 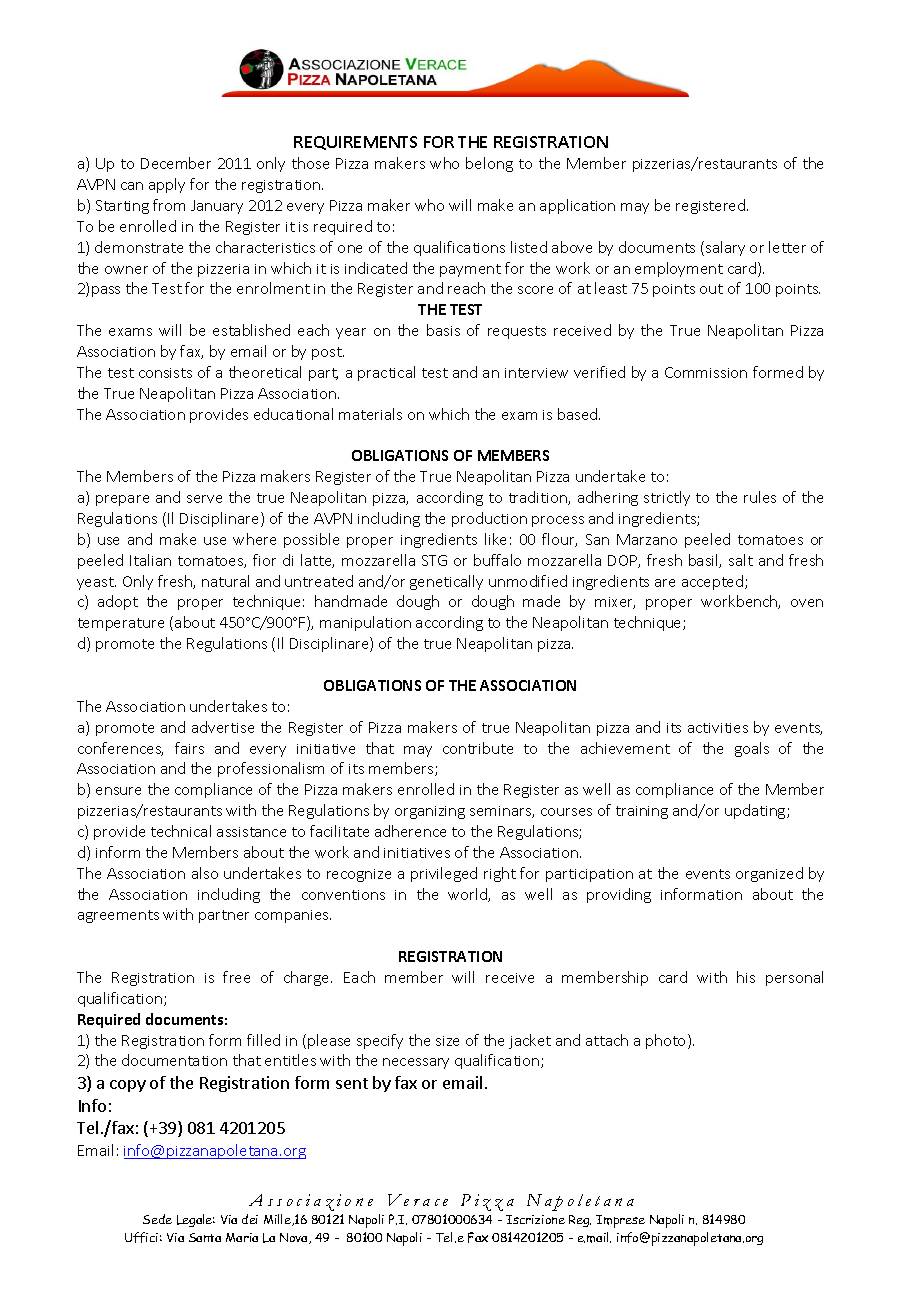 I want to click on consists, so click(x=165, y=373).
